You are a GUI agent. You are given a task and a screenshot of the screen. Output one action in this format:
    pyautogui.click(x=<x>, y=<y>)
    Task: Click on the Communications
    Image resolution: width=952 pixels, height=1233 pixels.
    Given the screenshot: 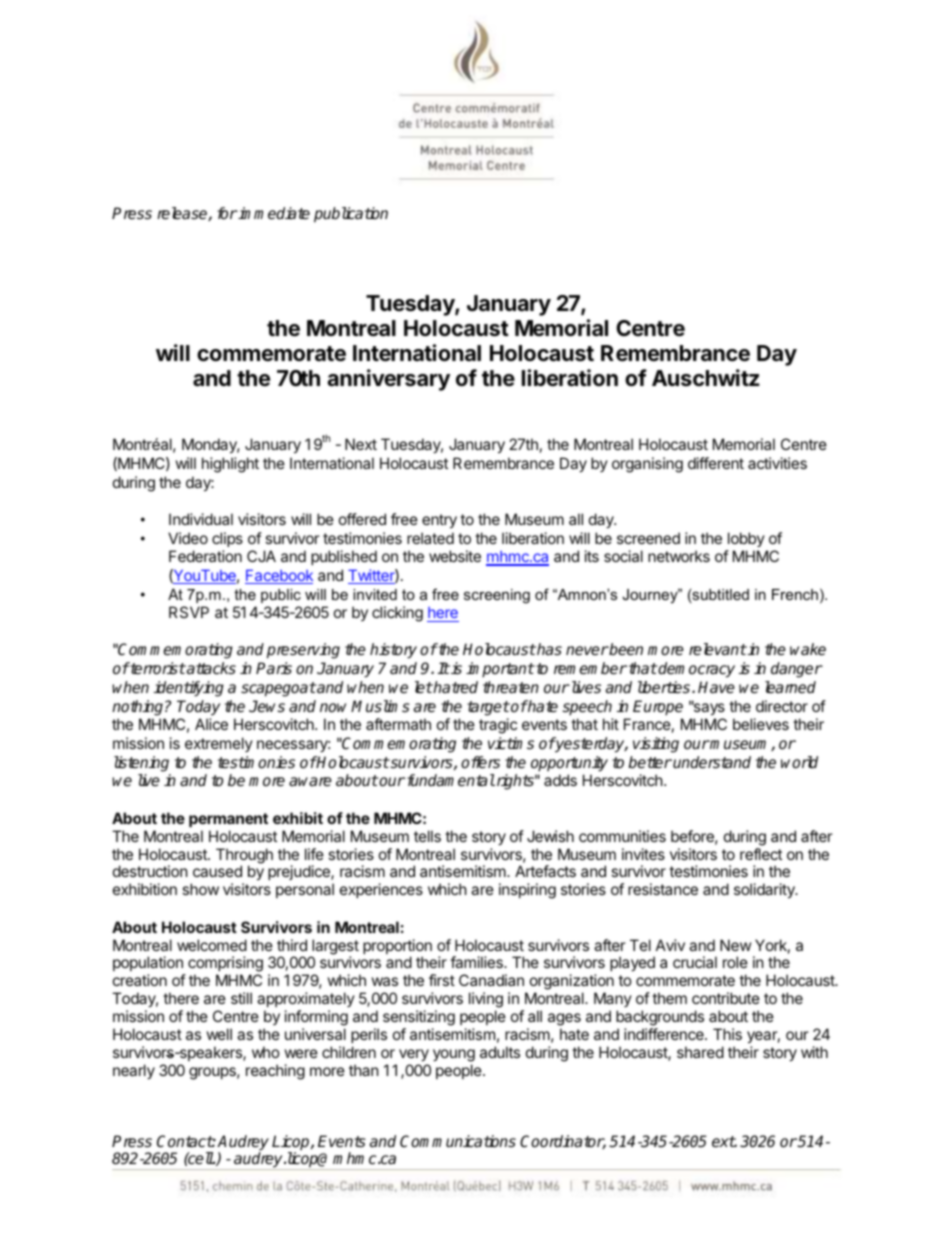 What is the action you would take?
    pyautogui.click(x=458, y=1141)
